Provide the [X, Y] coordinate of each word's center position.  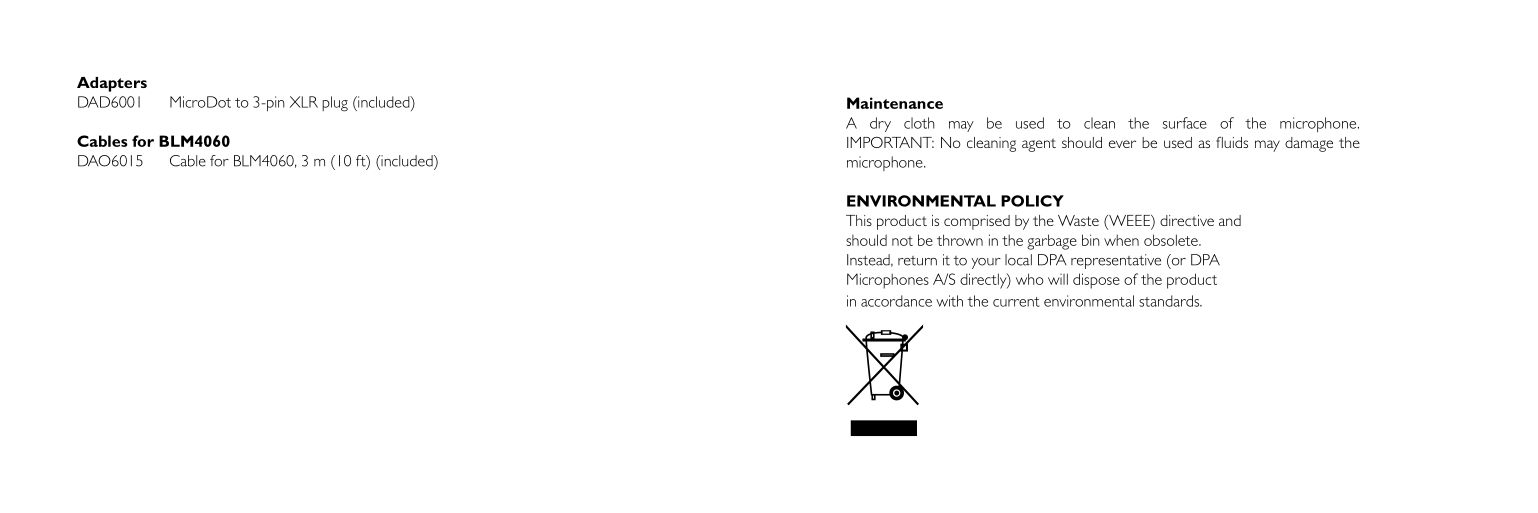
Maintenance [895, 103]
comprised [977, 222]
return [917, 261]
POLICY [1032, 201]
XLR [304, 102]
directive [1187, 220]
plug [335, 104]
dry [880, 124]
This [859, 220]
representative [1116, 261]
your [986, 263]
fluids [1232, 142]
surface [1185, 123]
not [902, 241]
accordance [896, 301]
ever [1122, 144]
